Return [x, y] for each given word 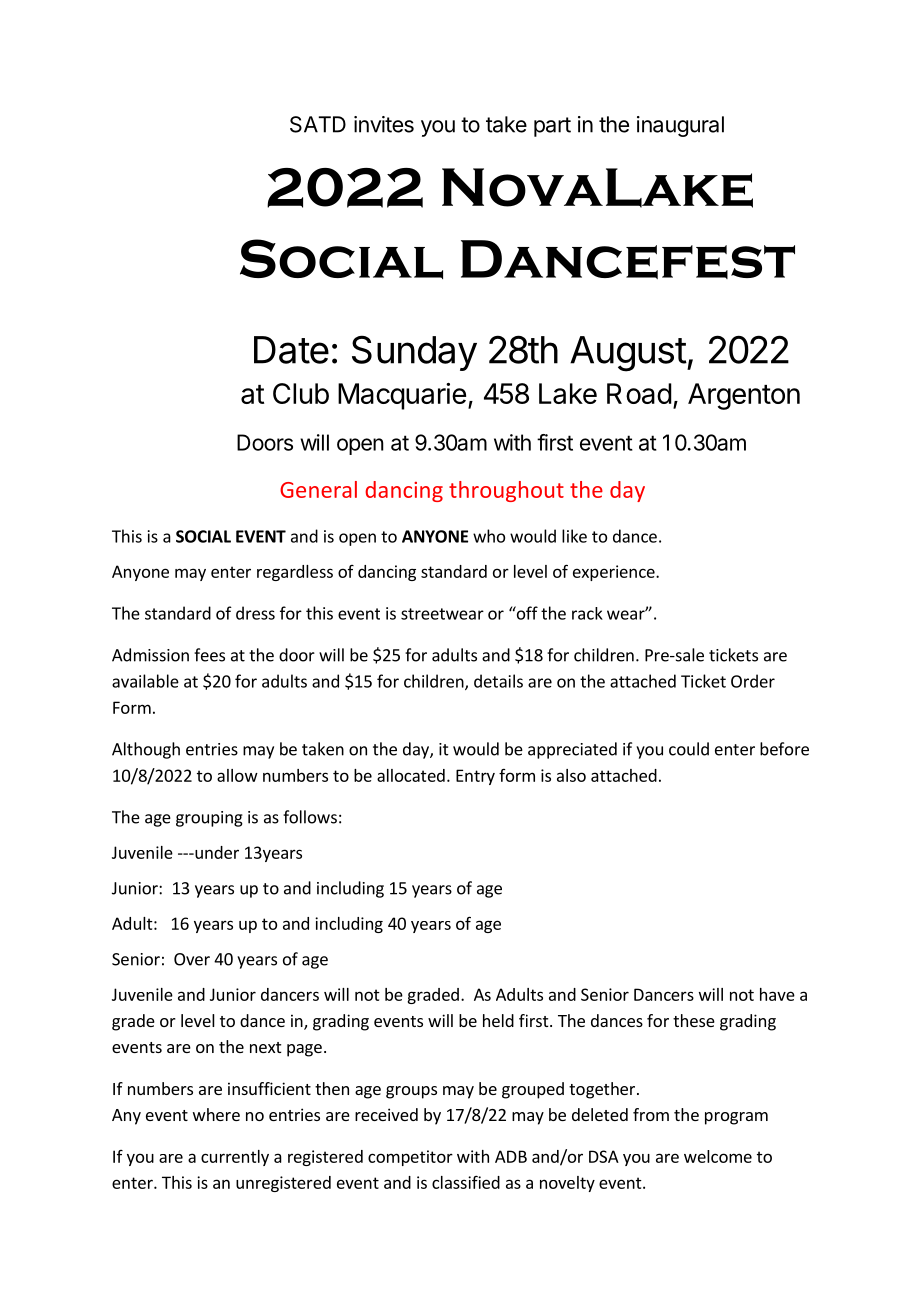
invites [384, 124]
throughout [506, 491]
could [689, 749]
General [318, 489]
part [552, 127]
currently [235, 1158]
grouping [209, 819]
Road [639, 393]
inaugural [680, 126]
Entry [475, 777]
